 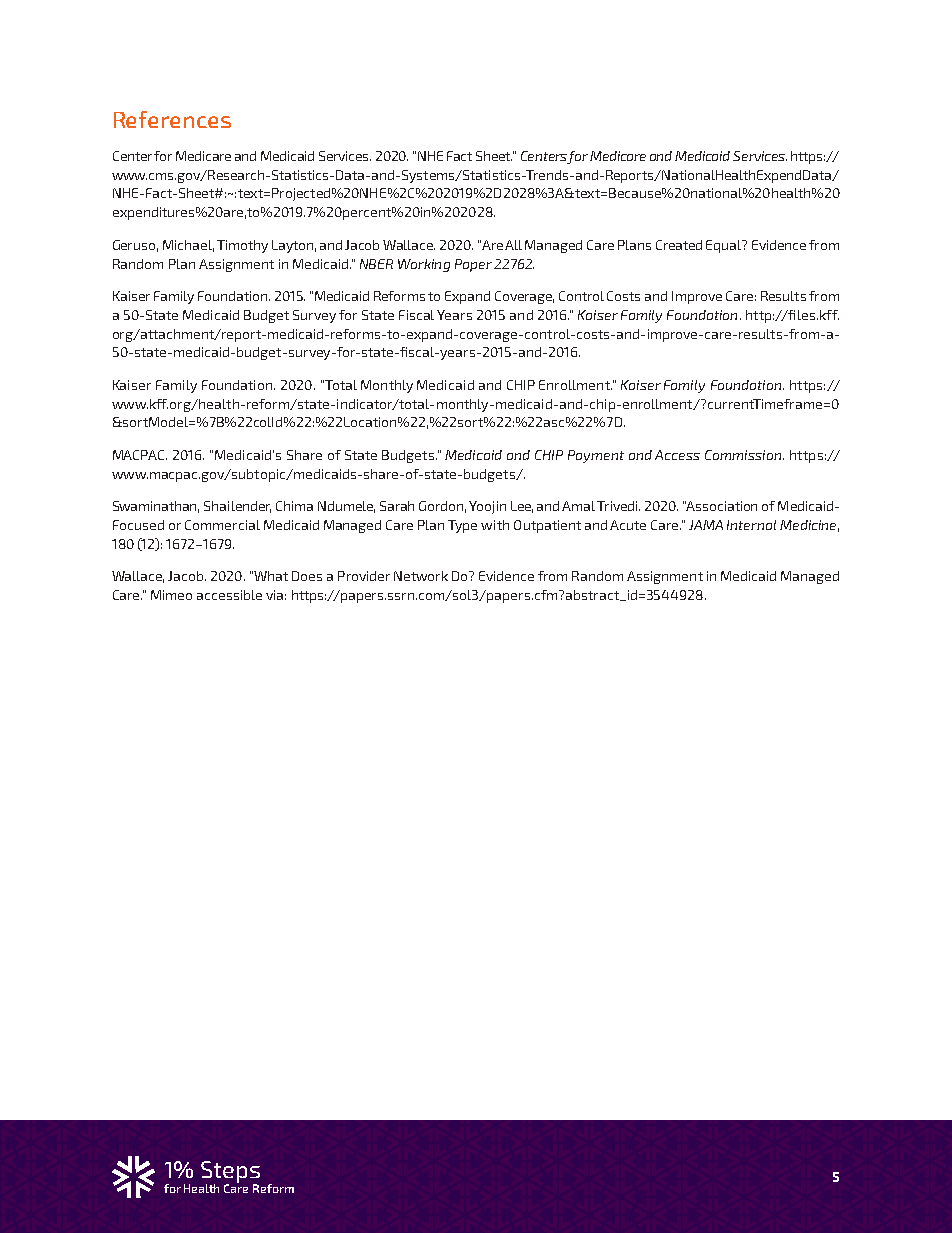 I want to click on JAMA, so click(x=706, y=525).
